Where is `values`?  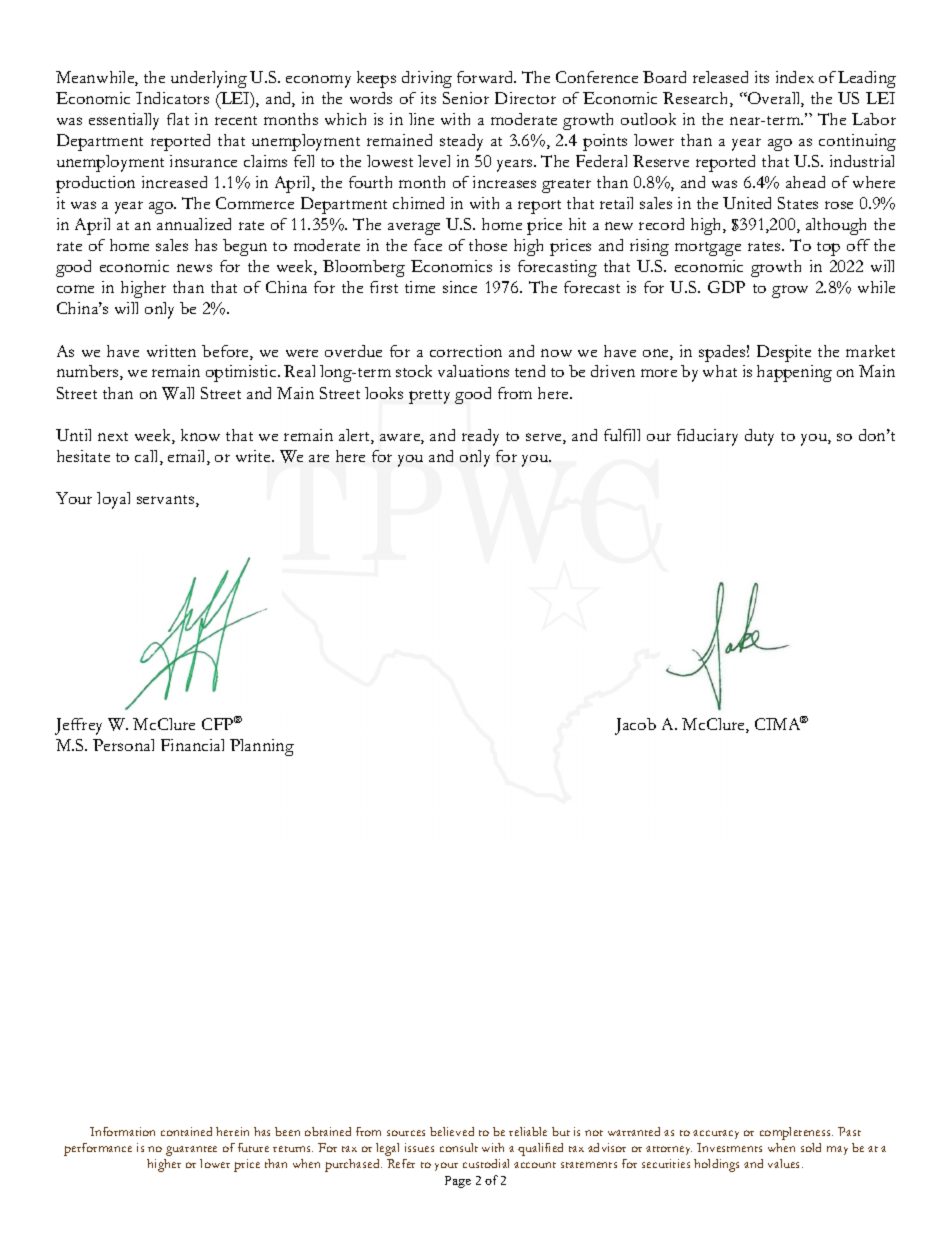 values is located at coordinates (785, 1163).
